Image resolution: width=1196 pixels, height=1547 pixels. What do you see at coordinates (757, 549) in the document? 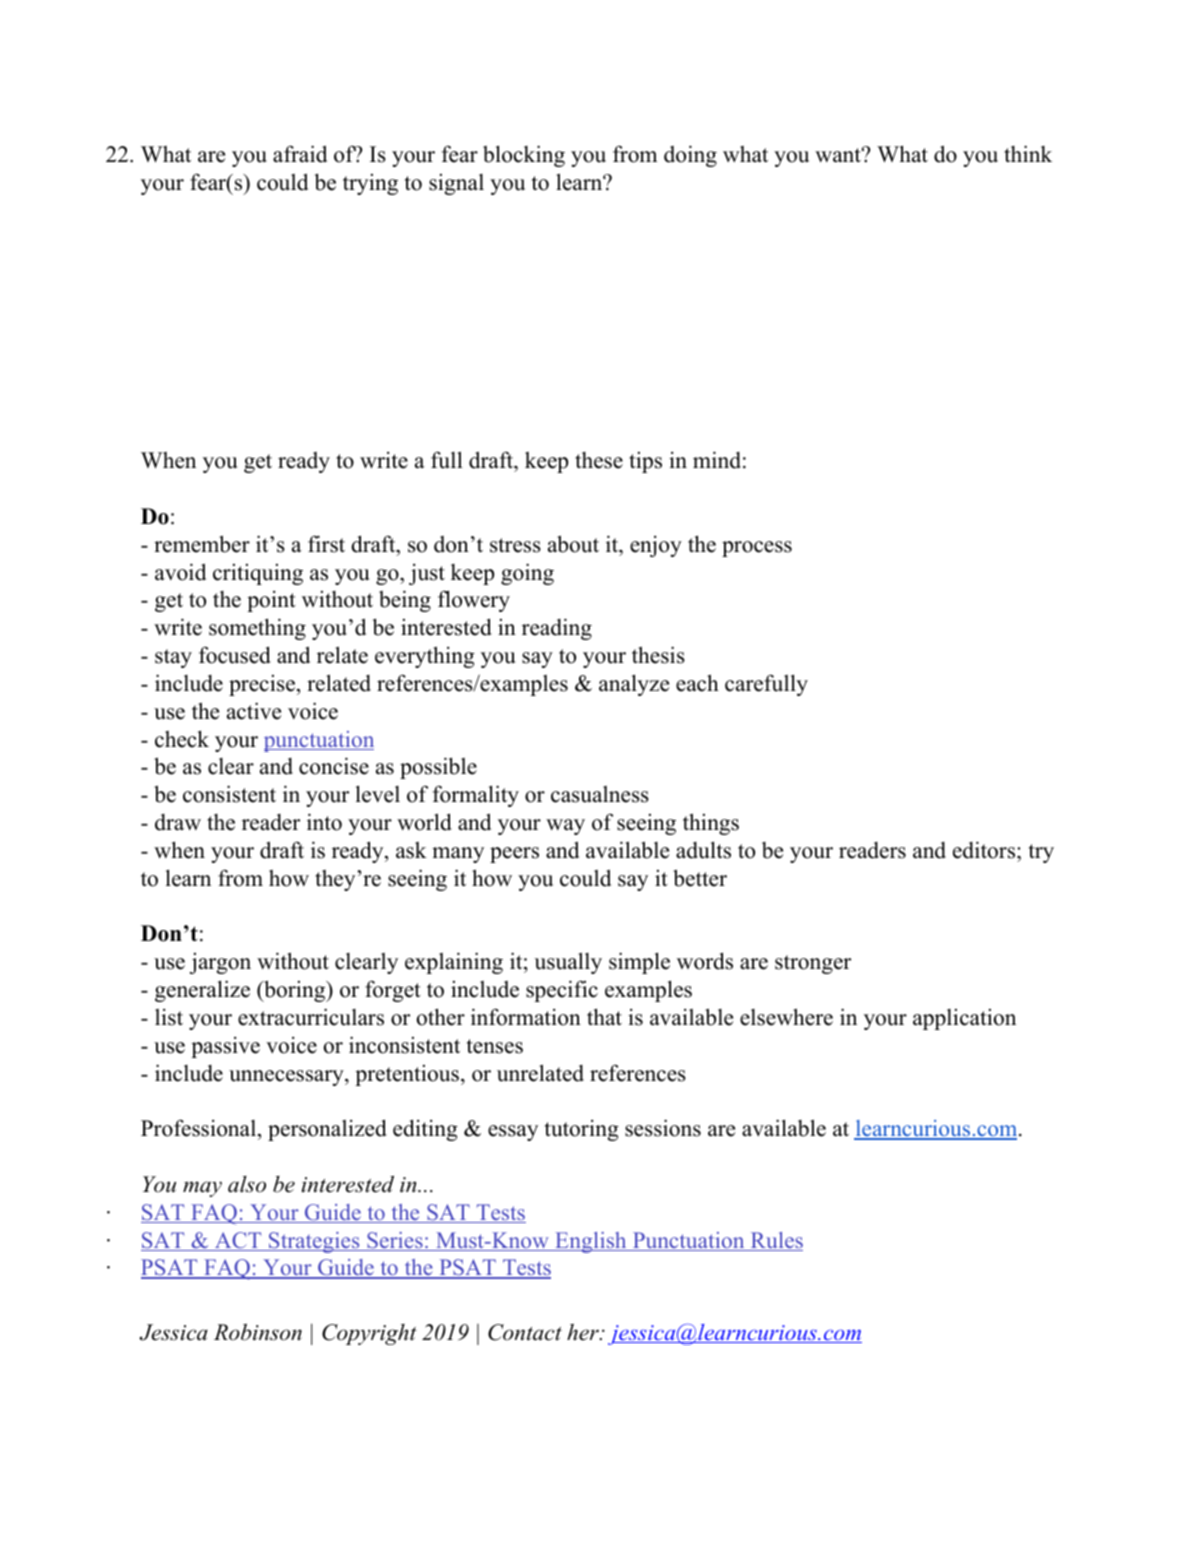
I see `process` at bounding box center [757, 549].
